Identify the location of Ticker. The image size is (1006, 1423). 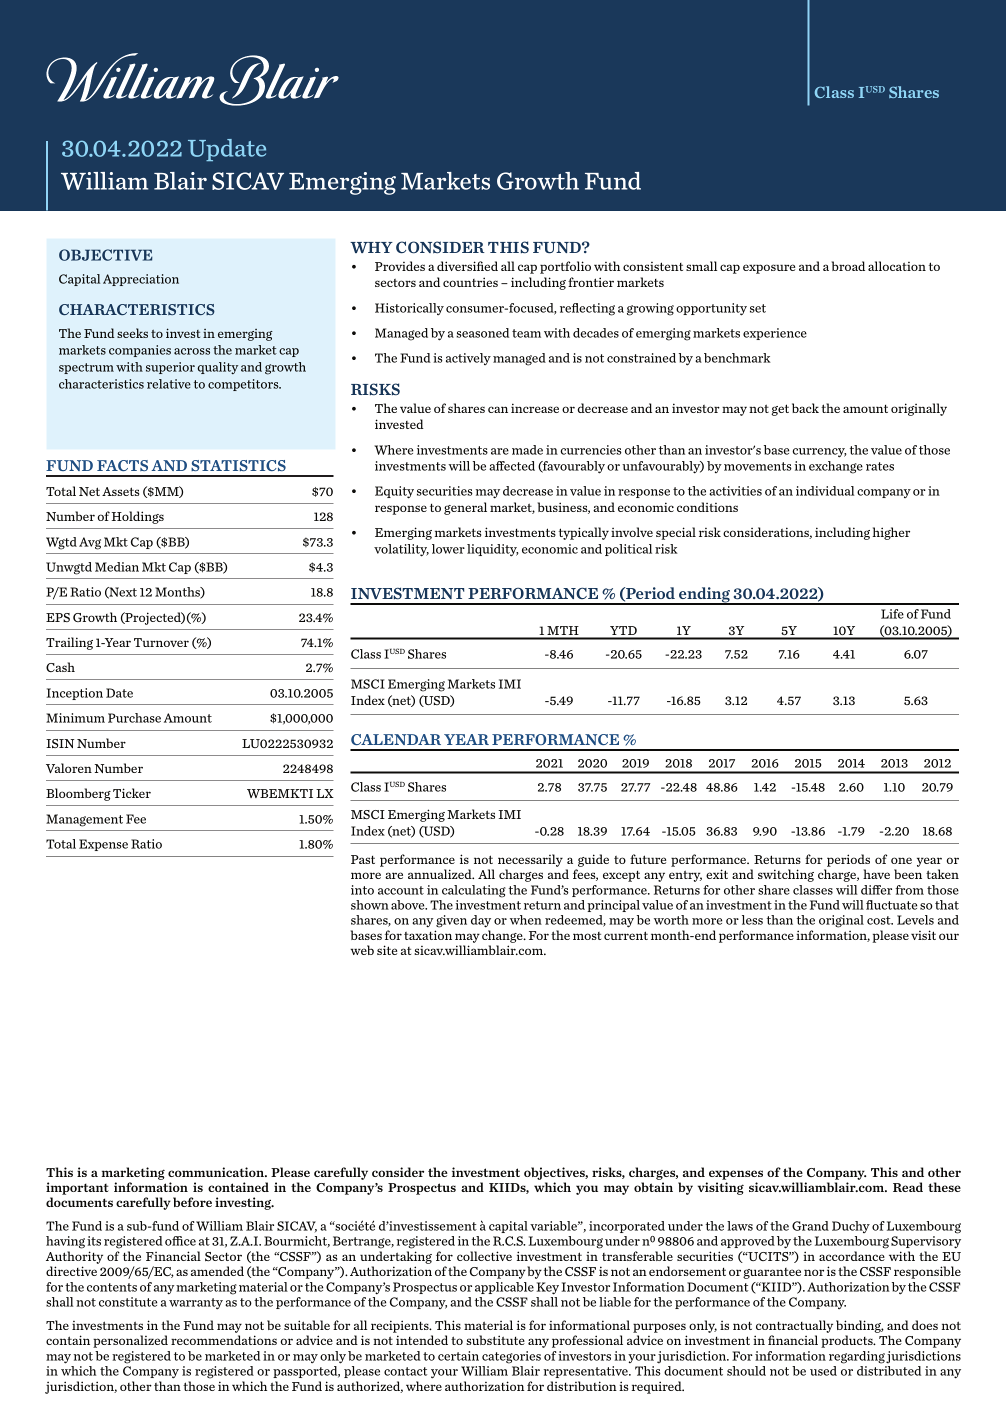
(132, 793).
